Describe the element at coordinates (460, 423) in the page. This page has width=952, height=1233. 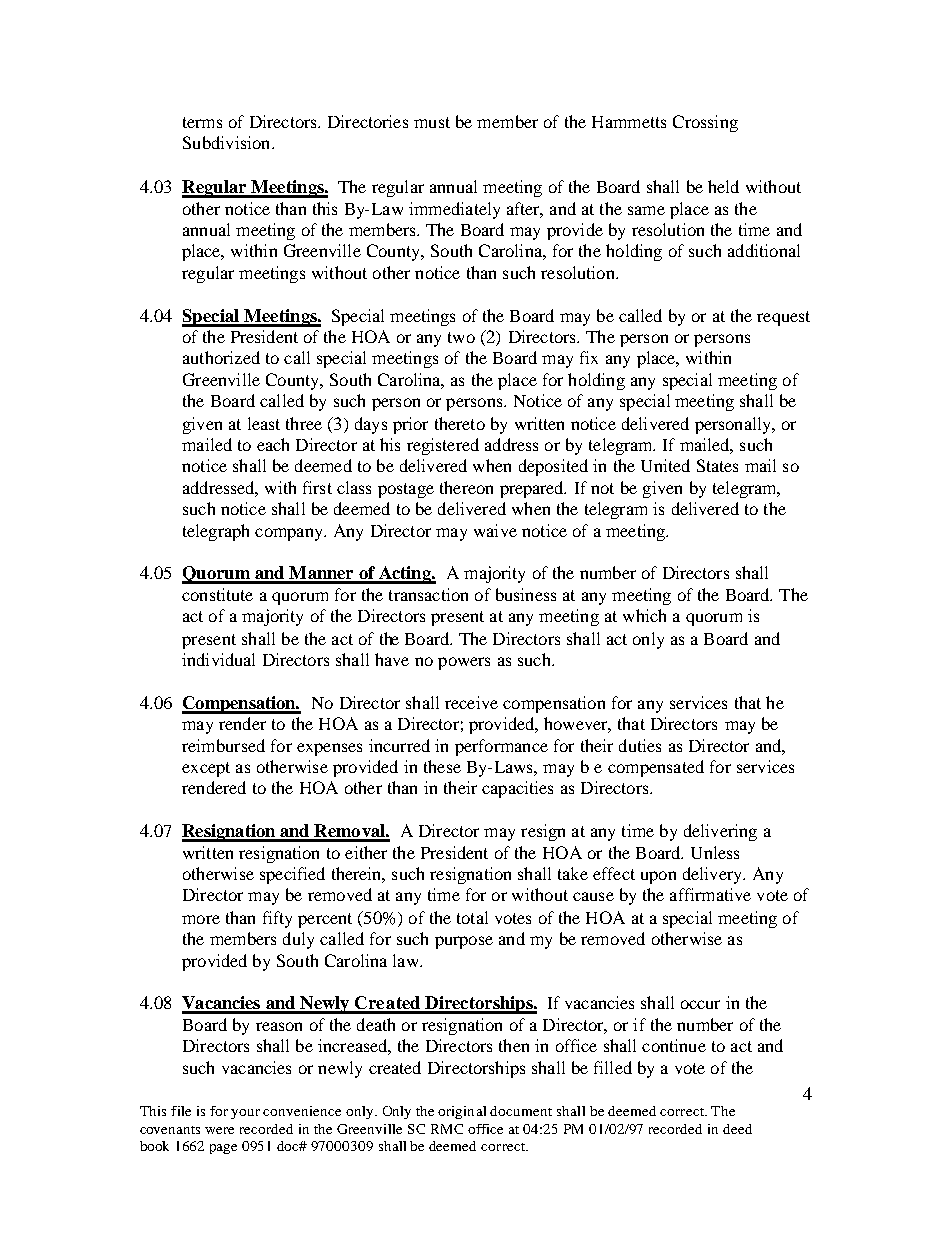
I see `thereto` at that location.
